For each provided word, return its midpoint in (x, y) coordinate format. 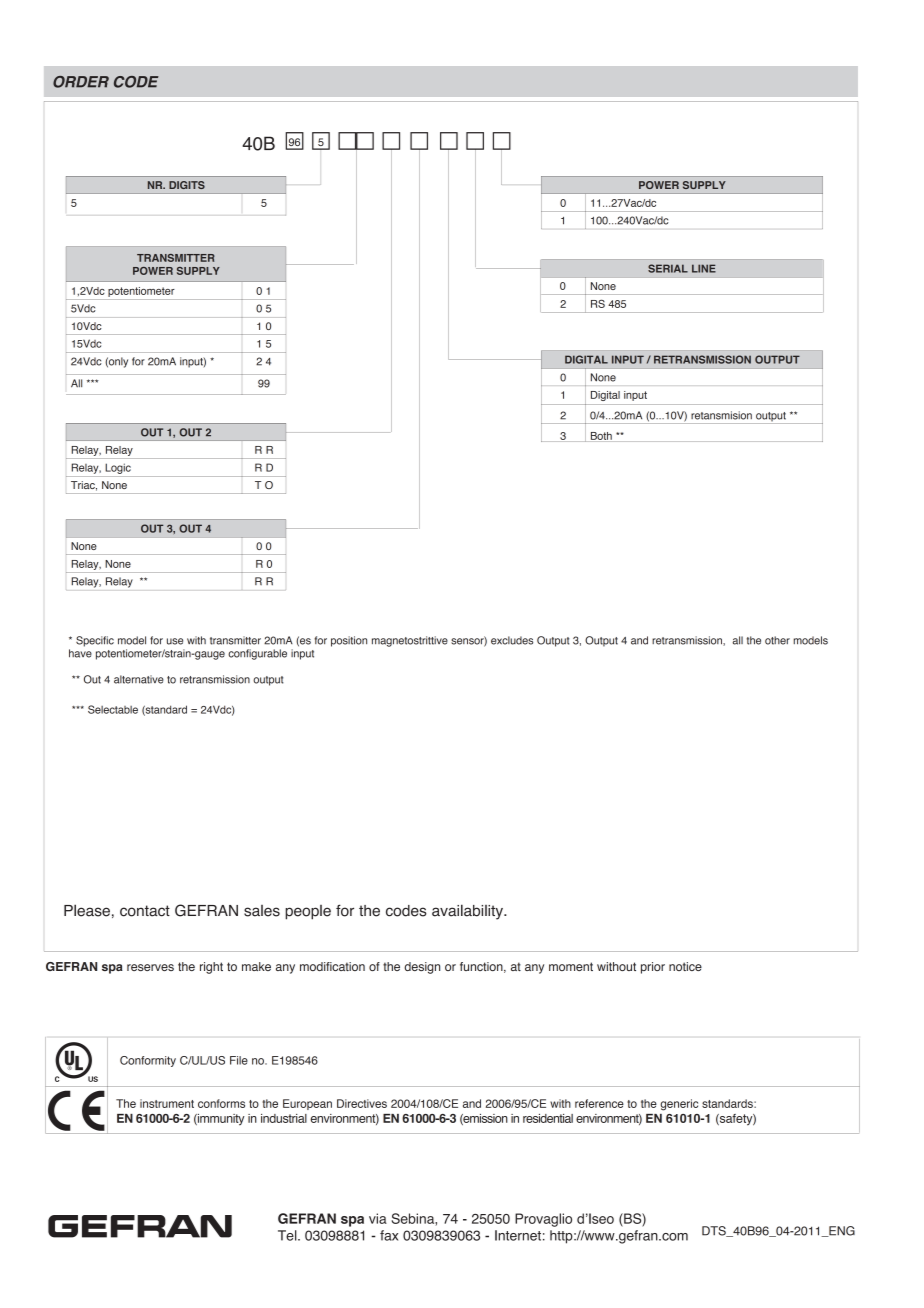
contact (145, 911)
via (378, 1218)
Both (601, 437)
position (349, 641)
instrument (167, 1103)
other (777, 640)
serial (668, 268)
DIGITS (187, 185)
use (175, 641)
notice (685, 966)
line (704, 268)
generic (679, 1105)
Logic (118, 468)
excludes (512, 640)
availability (468, 912)
